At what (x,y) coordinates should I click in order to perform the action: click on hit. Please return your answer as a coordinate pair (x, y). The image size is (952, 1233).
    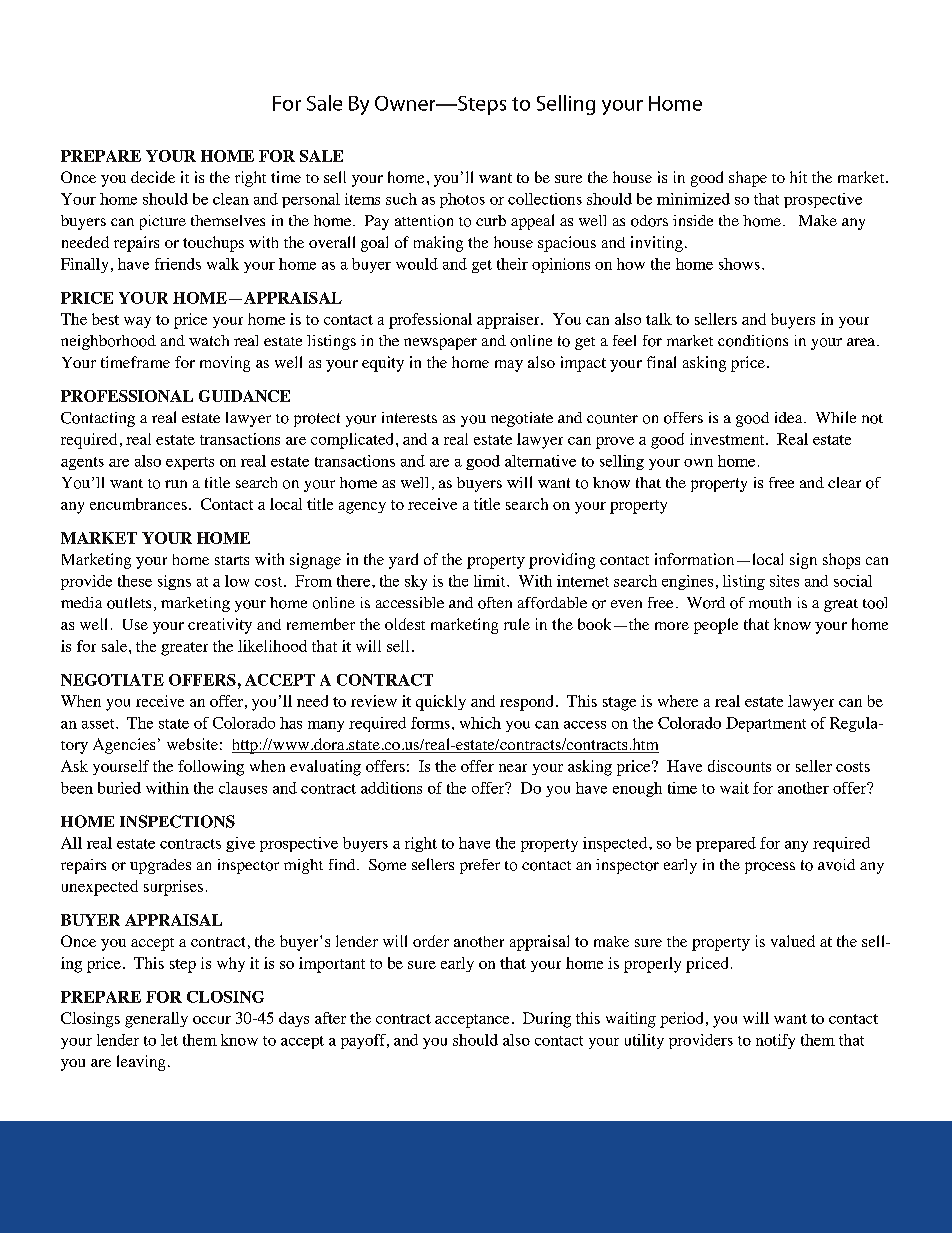
    Looking at the image, I should click on (798, 177).
